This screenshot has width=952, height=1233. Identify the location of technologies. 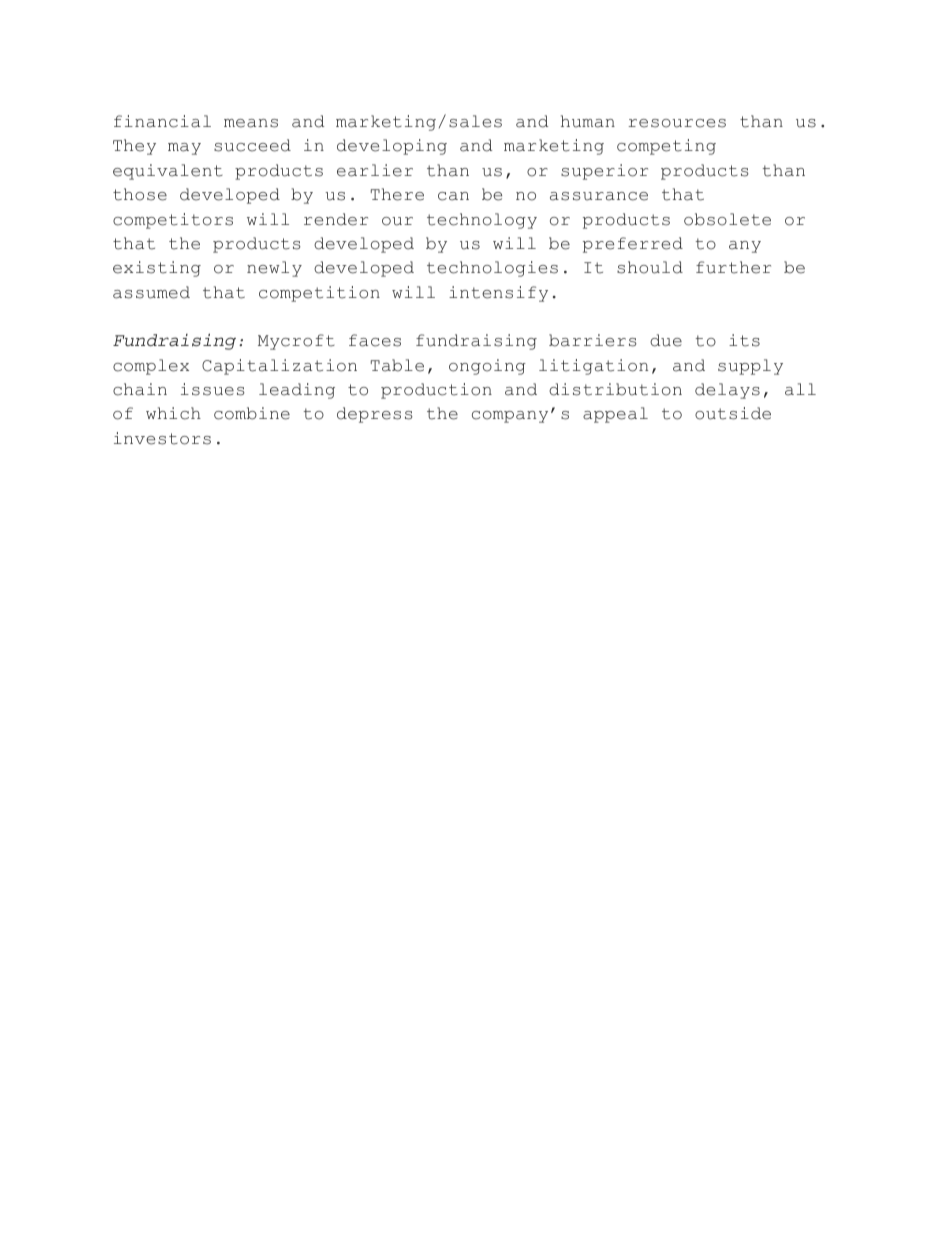
(492, 269).
